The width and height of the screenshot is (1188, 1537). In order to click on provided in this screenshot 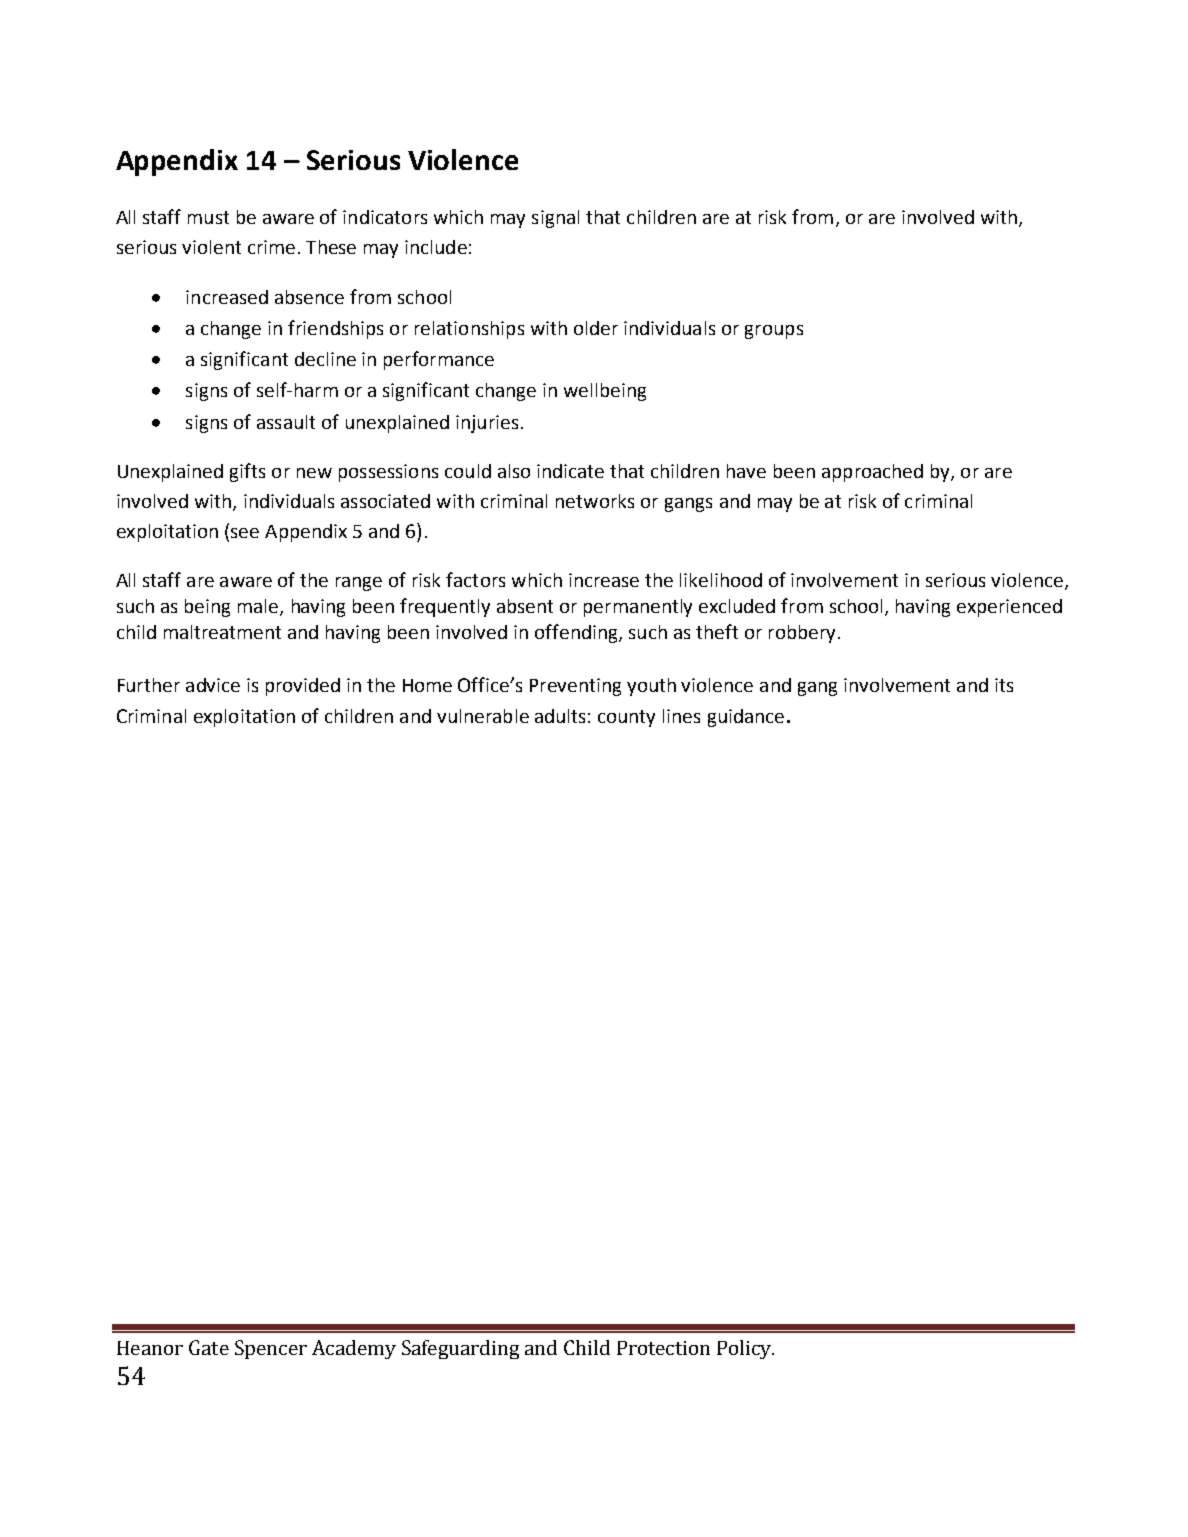, I will do `click(303, 687)`.
